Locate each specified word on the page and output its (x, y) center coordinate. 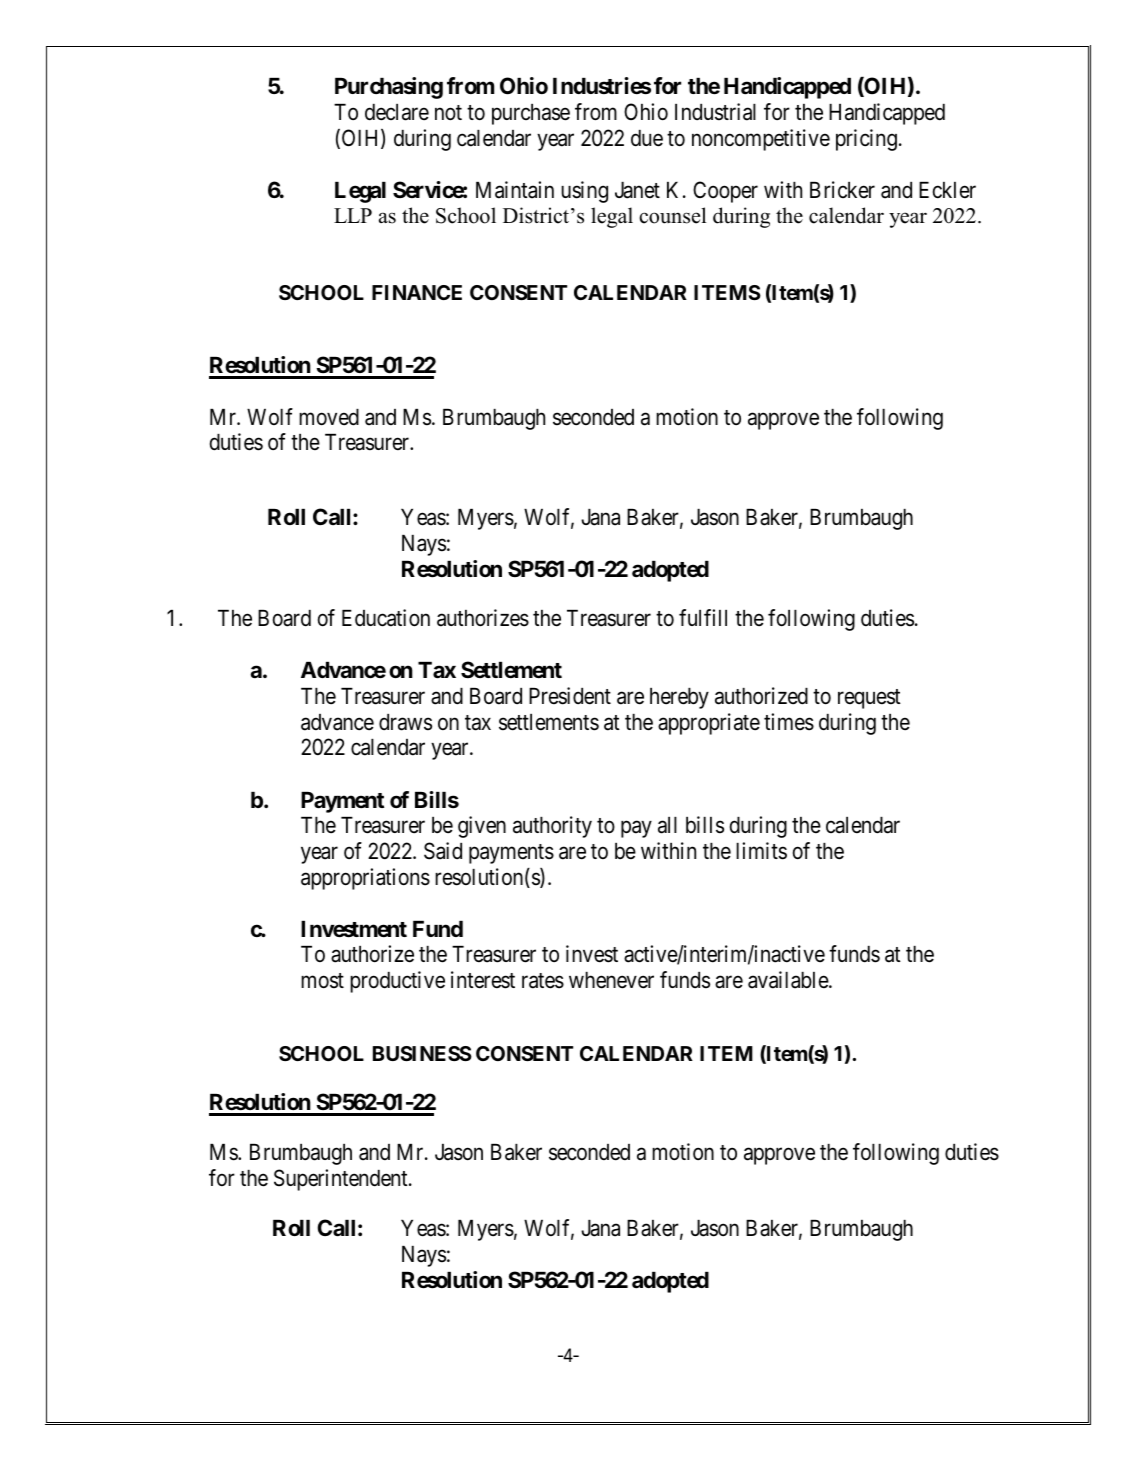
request (869, 699)
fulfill (703, 617)
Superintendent (342, 1180)
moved (329, 417)
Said (443, 851)
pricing (866, 140)
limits (761, 851)
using (584, 192)
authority (552, 827)
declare (397, 112)
